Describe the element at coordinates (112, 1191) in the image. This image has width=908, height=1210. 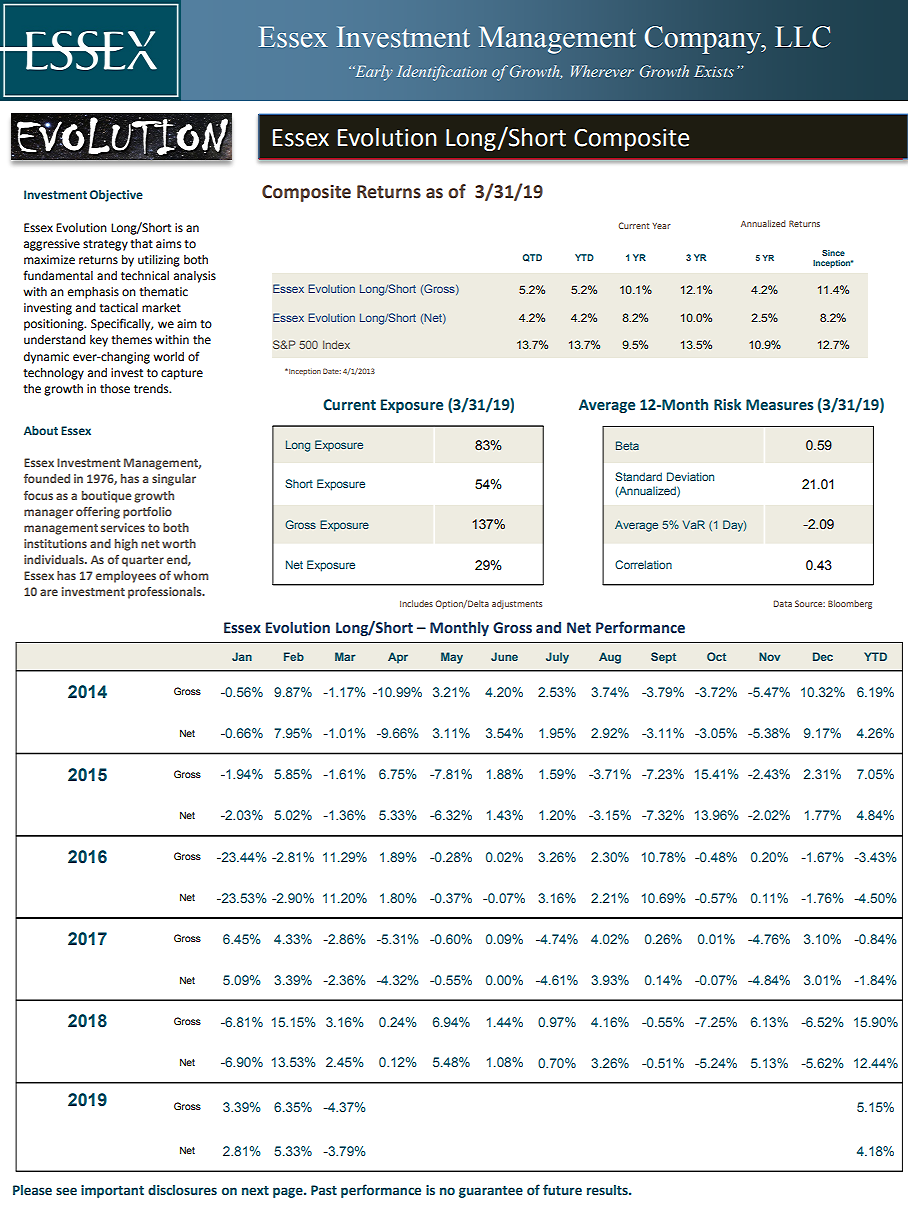
I see `important` at that location.
